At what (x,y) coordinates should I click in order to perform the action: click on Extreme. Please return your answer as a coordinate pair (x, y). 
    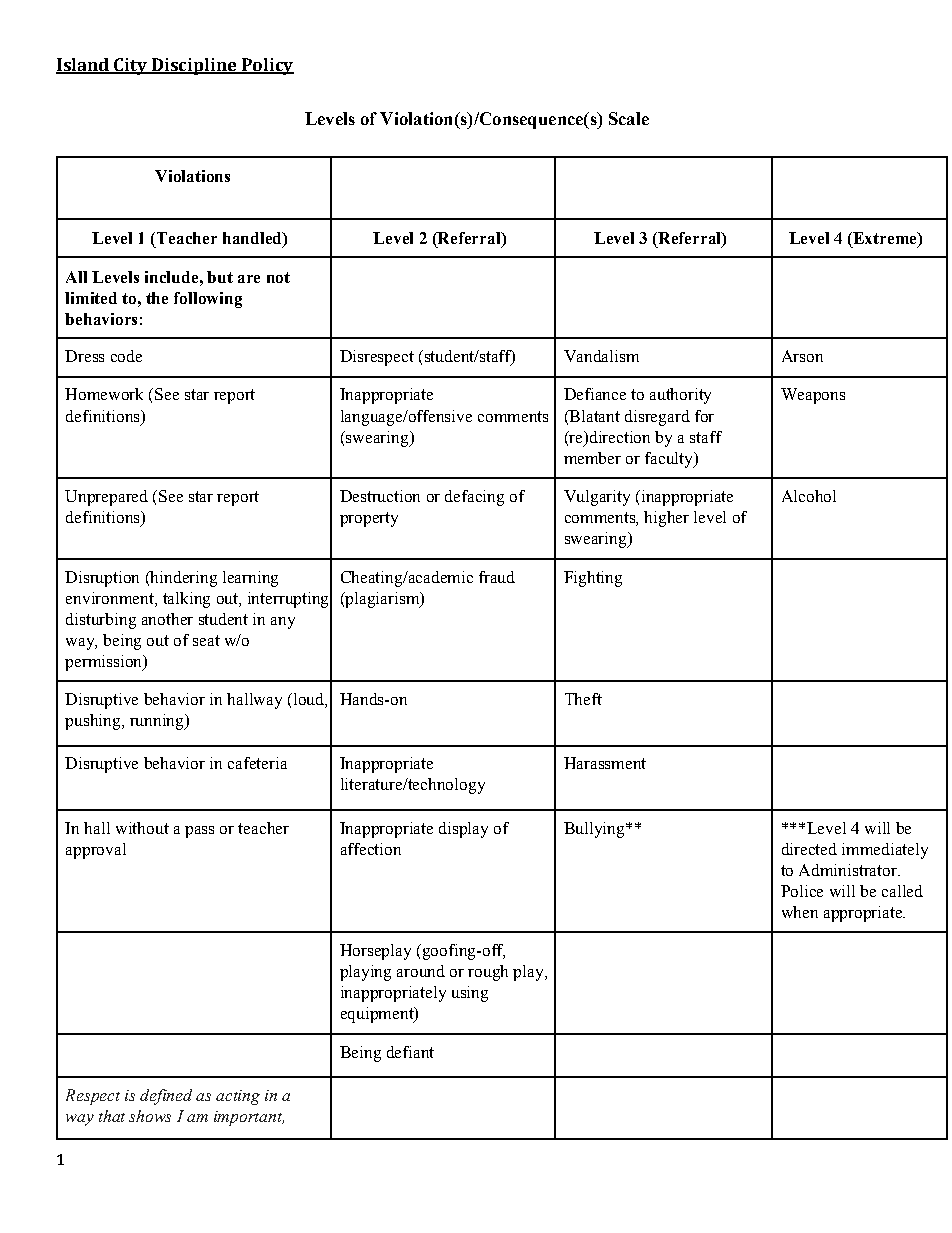
    Looking at the image, I should click on (885, 239).
